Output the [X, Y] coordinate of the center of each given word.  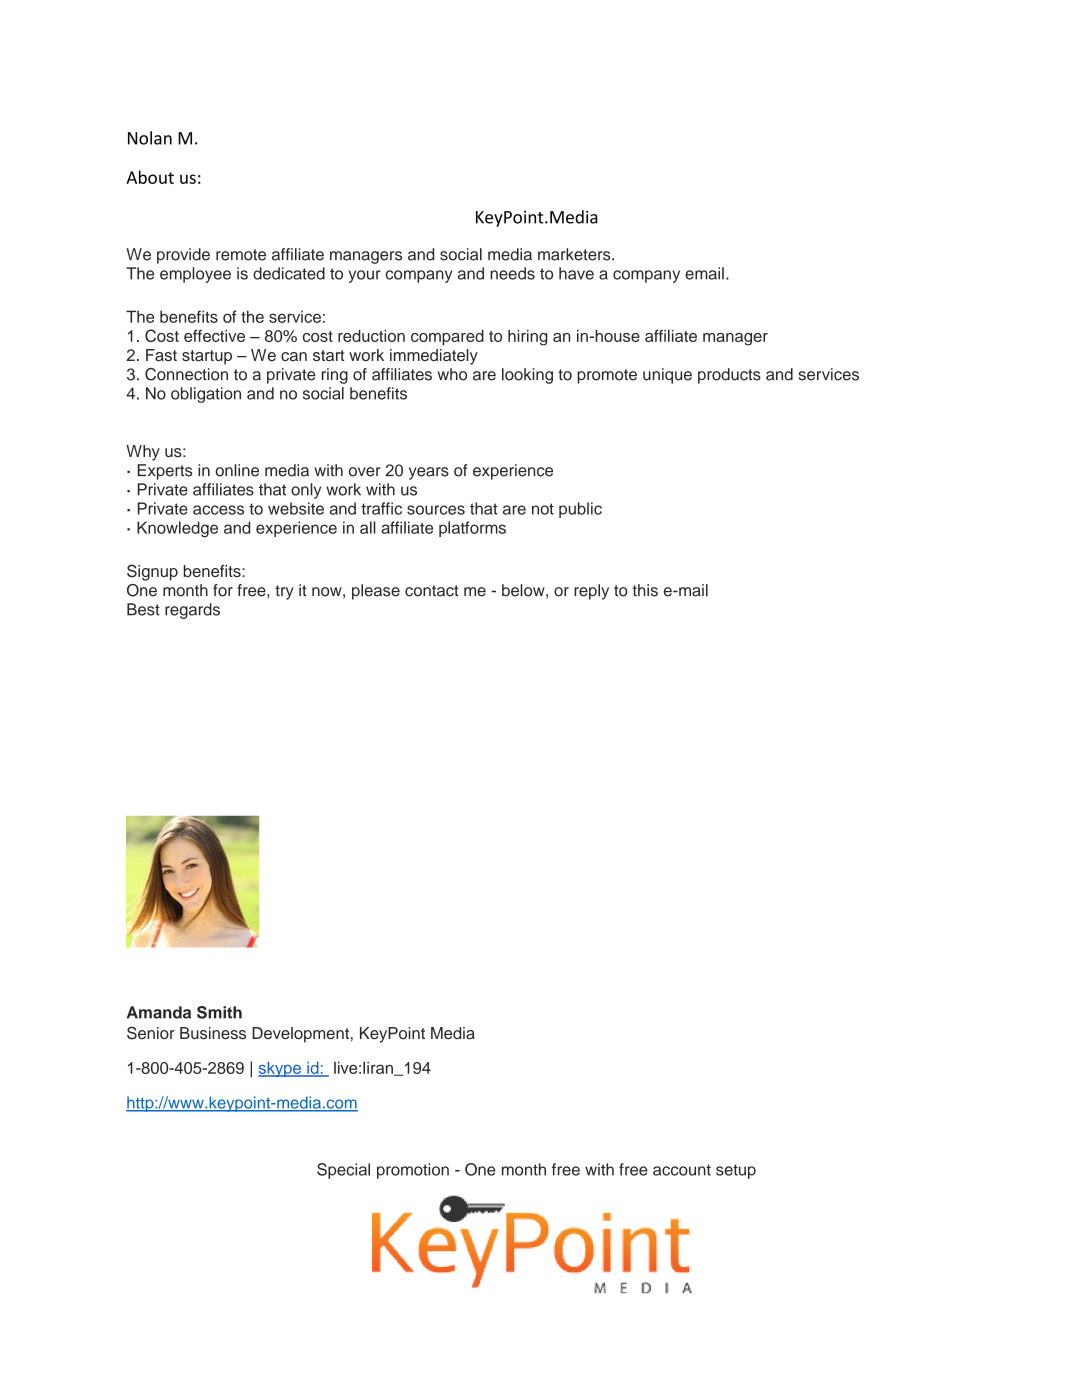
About [150, 177]
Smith [219, 1012]
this [645, 590]
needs [512, 273]
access [218, 510]
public [580, 510]
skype [280, 1069]
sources [436, 510]
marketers [575, 254]
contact [432, 591]
